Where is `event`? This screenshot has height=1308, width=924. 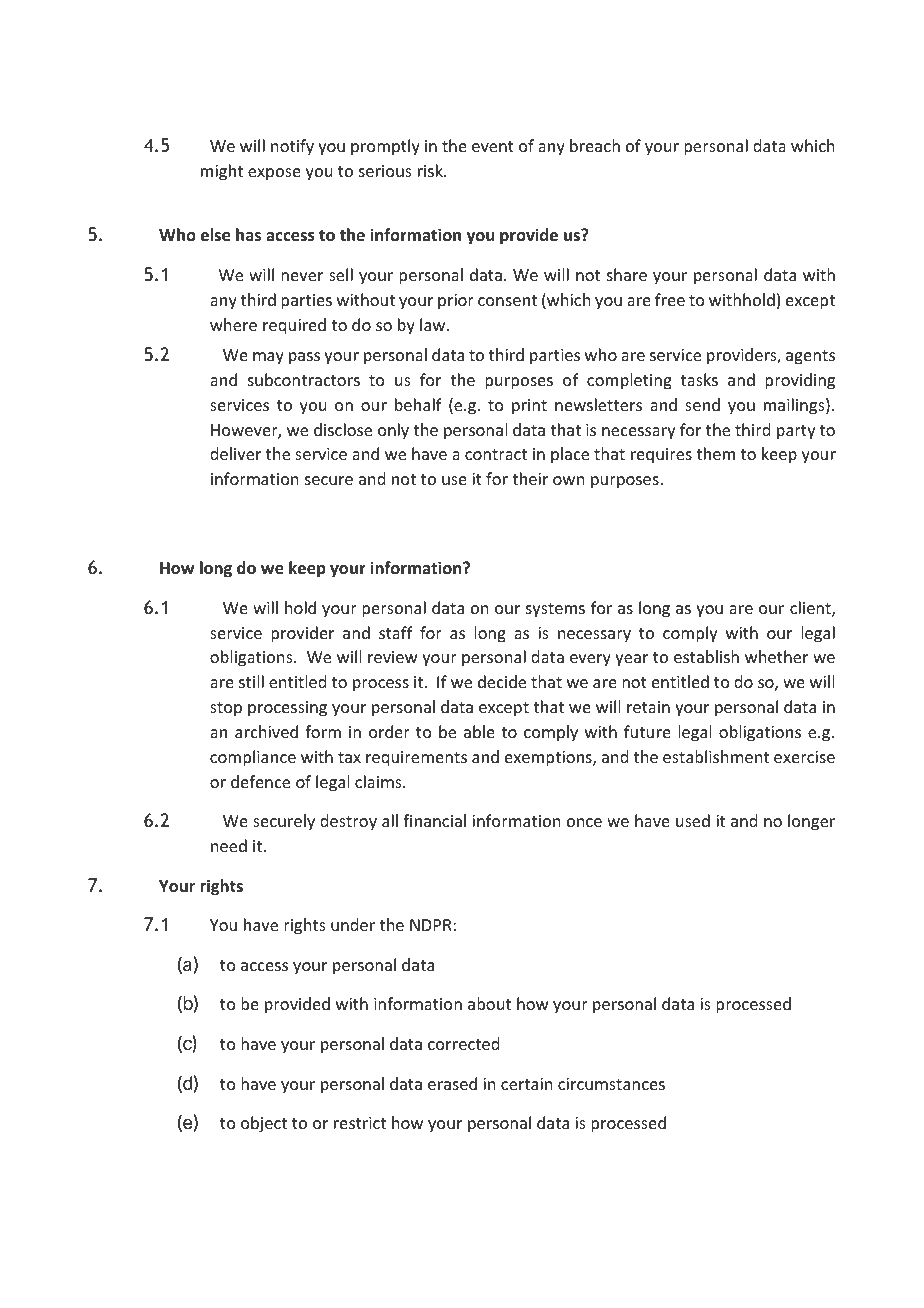 event is located at coordinates (493, 146).
